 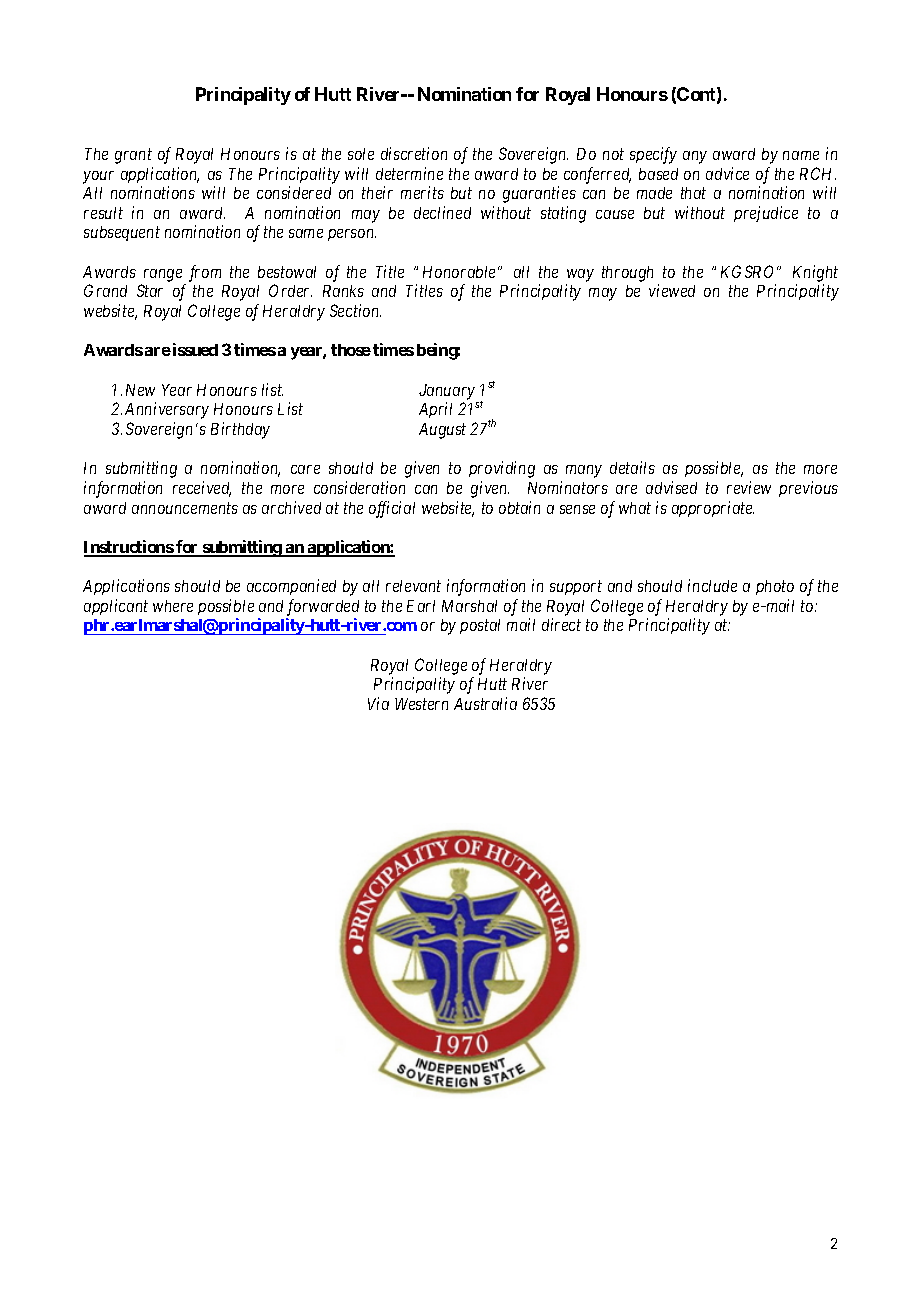 What do you see at coordinates (116, 607) in the screenshot?
I see `applicant` at bounding box center [116, 607].
